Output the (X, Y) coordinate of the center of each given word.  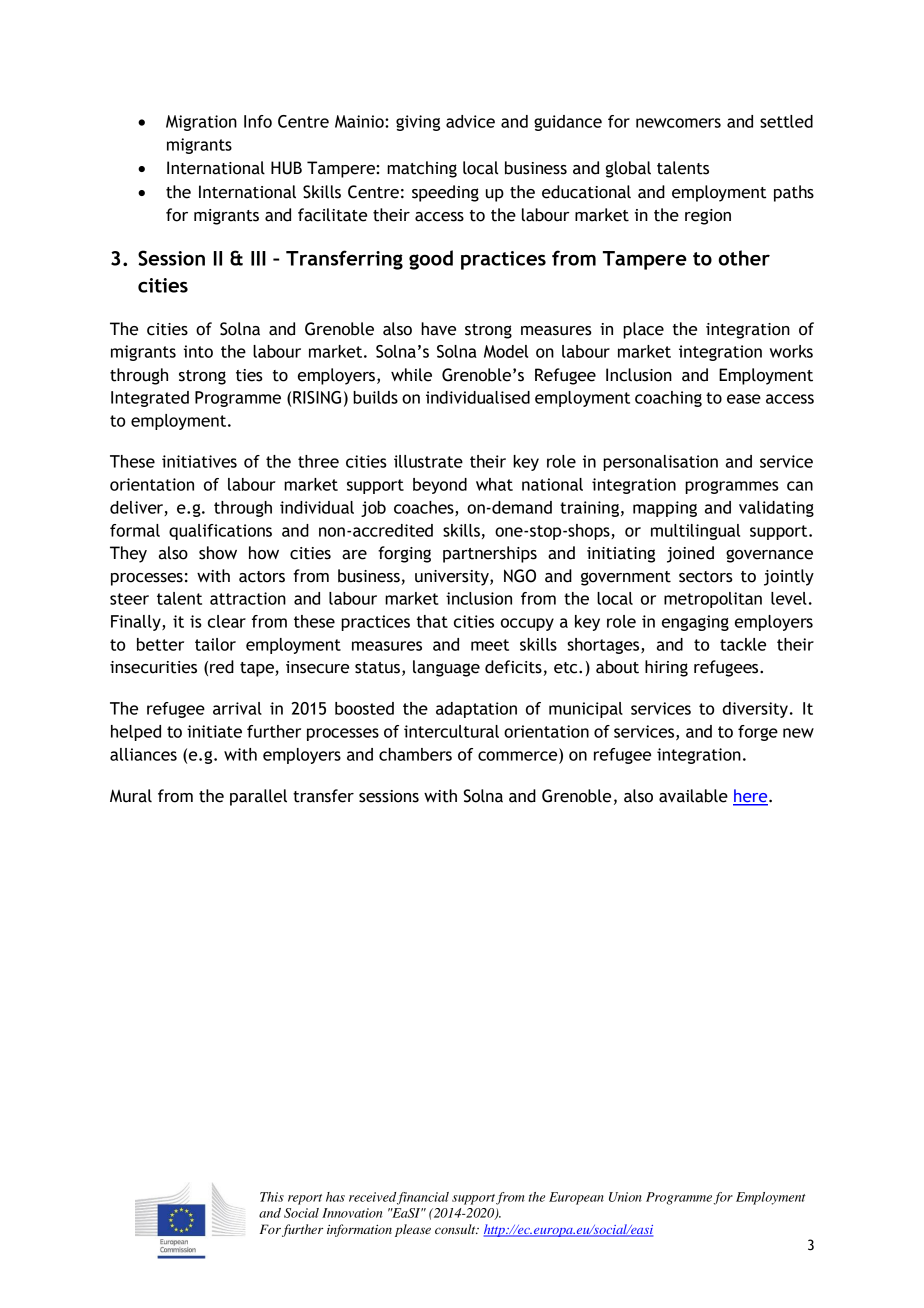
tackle (743, 644)
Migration (201, 123)
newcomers (678, 123)
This (272, 1197)
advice (470, 121)
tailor (215, 644)
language (446, 668)
